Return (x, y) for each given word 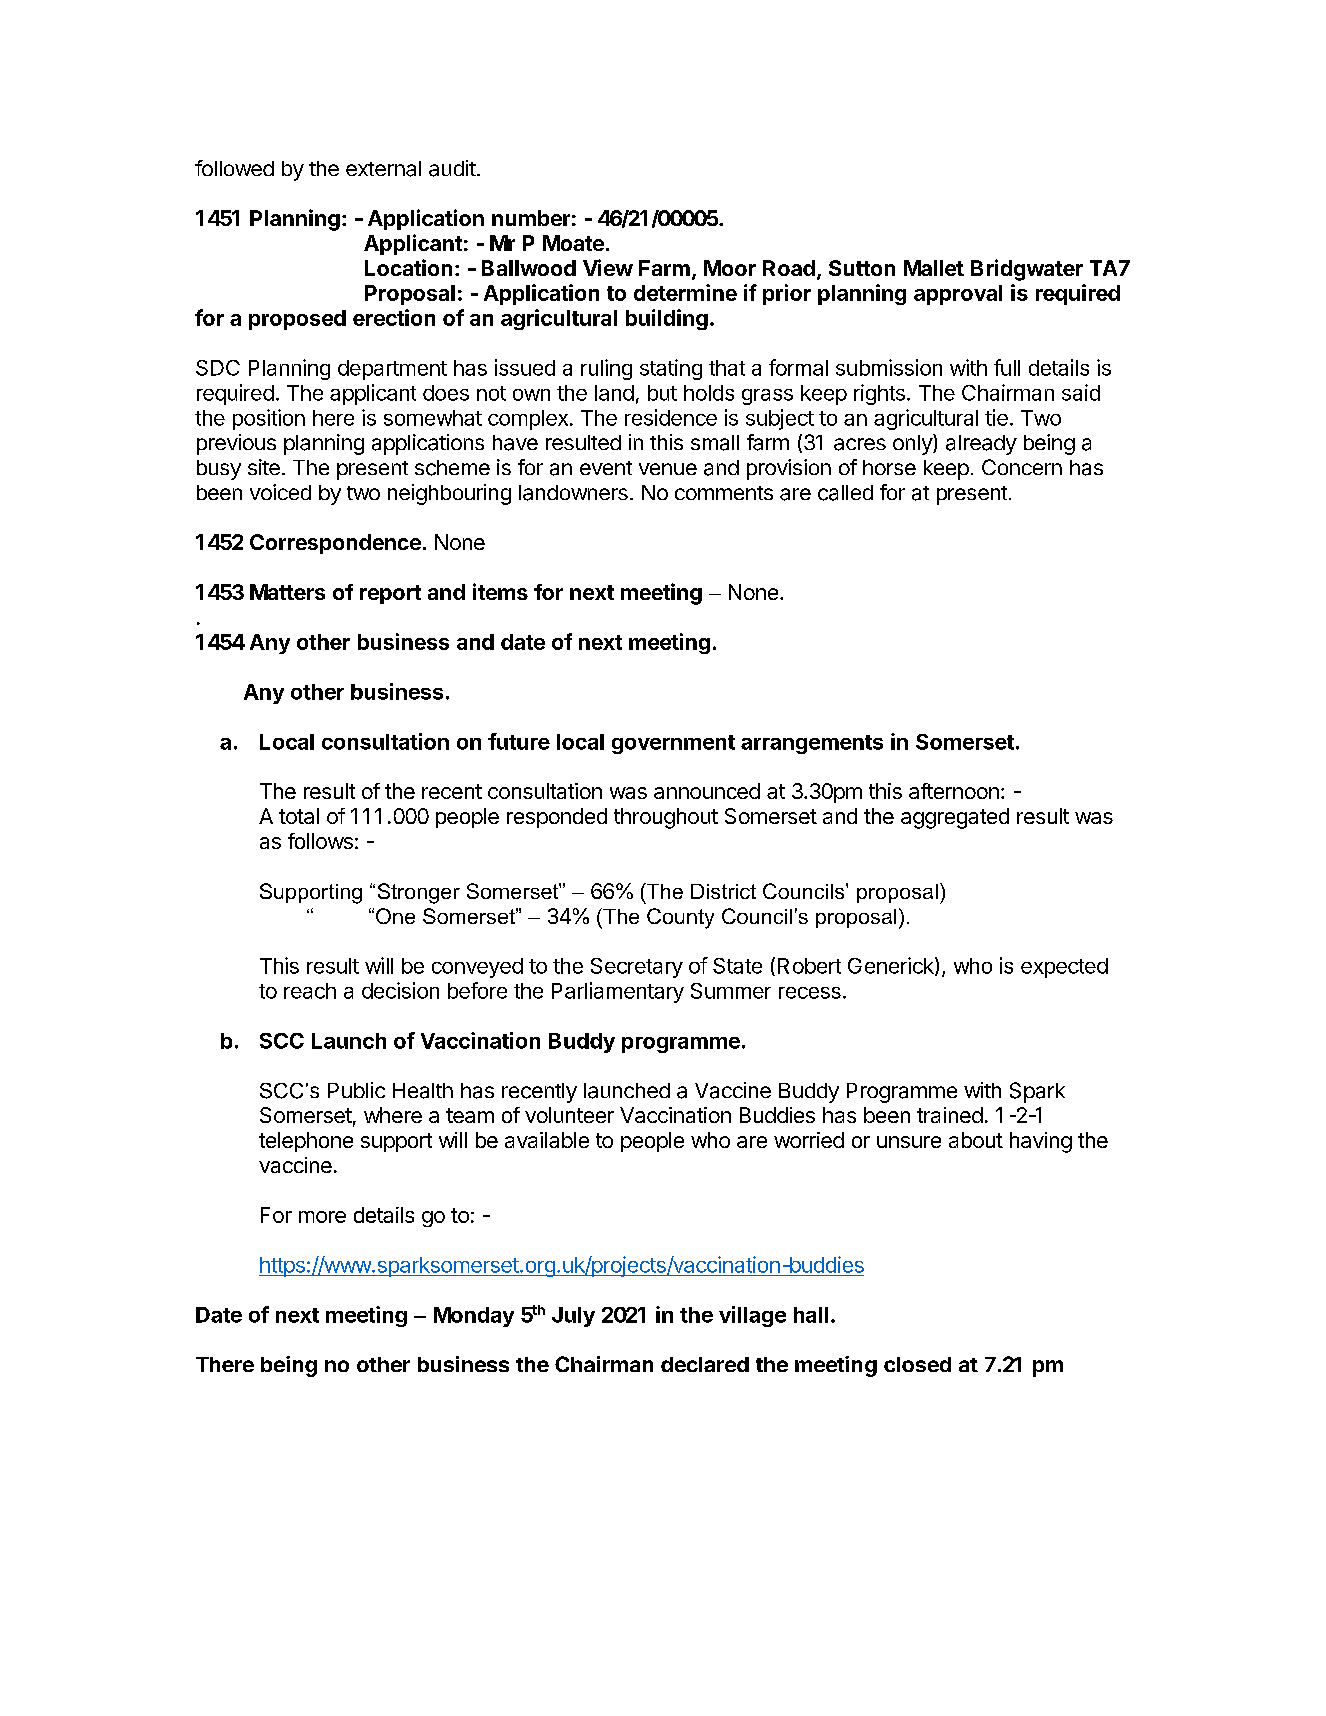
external (383, 169)
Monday (474, 1317)
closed (917, 1364)
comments (724, 493)
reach (310, 991)
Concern (1022, 467)
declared (705, 1364)
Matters (287, 592)
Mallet (934, 268)
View (608, 267)
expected (1064, 968)
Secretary (637, 968)
